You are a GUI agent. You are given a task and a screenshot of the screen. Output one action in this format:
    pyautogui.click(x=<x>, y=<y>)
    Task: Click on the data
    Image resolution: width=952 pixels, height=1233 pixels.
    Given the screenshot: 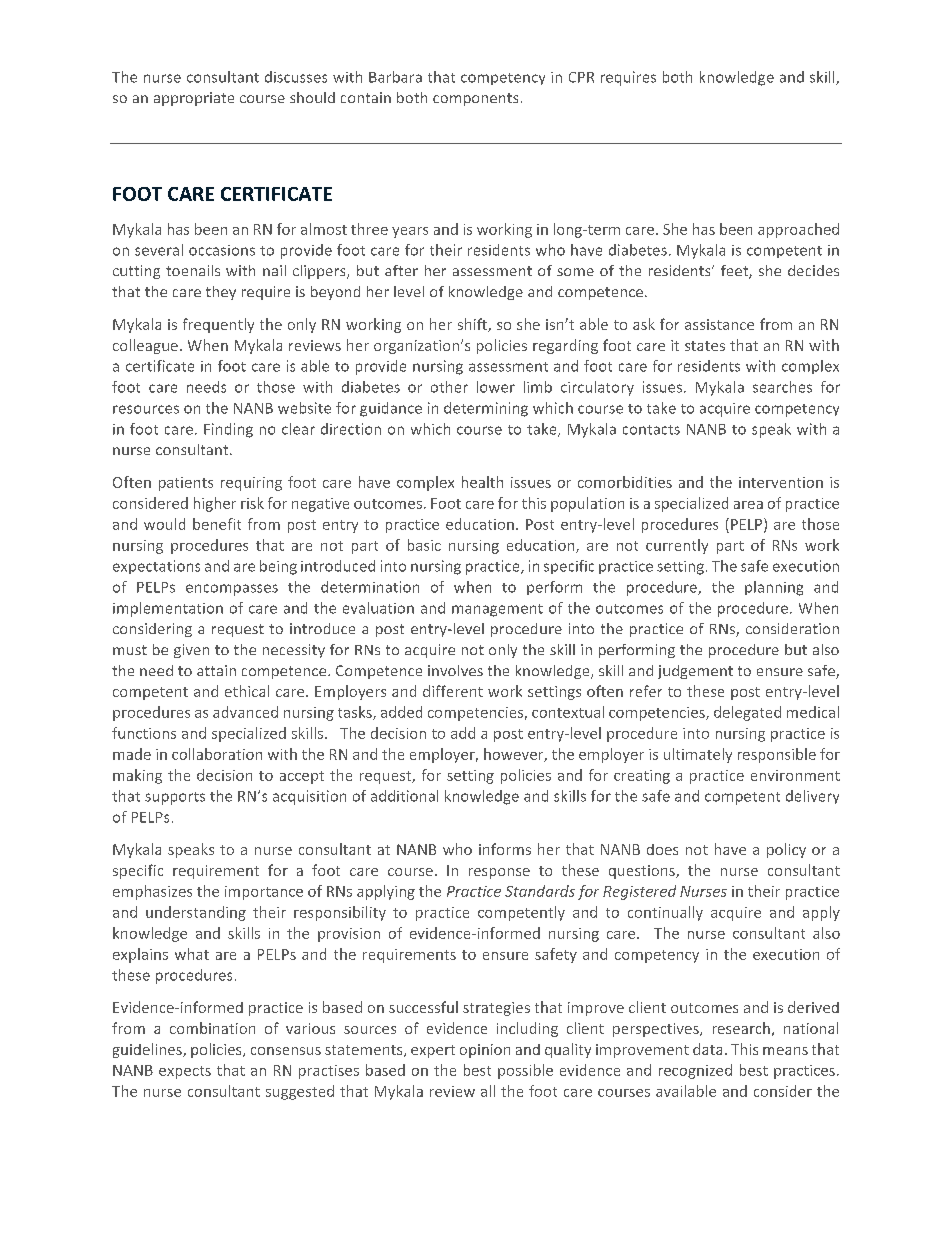 What is the action you would take?
    pyautogui.click(x=707, y=1049)
